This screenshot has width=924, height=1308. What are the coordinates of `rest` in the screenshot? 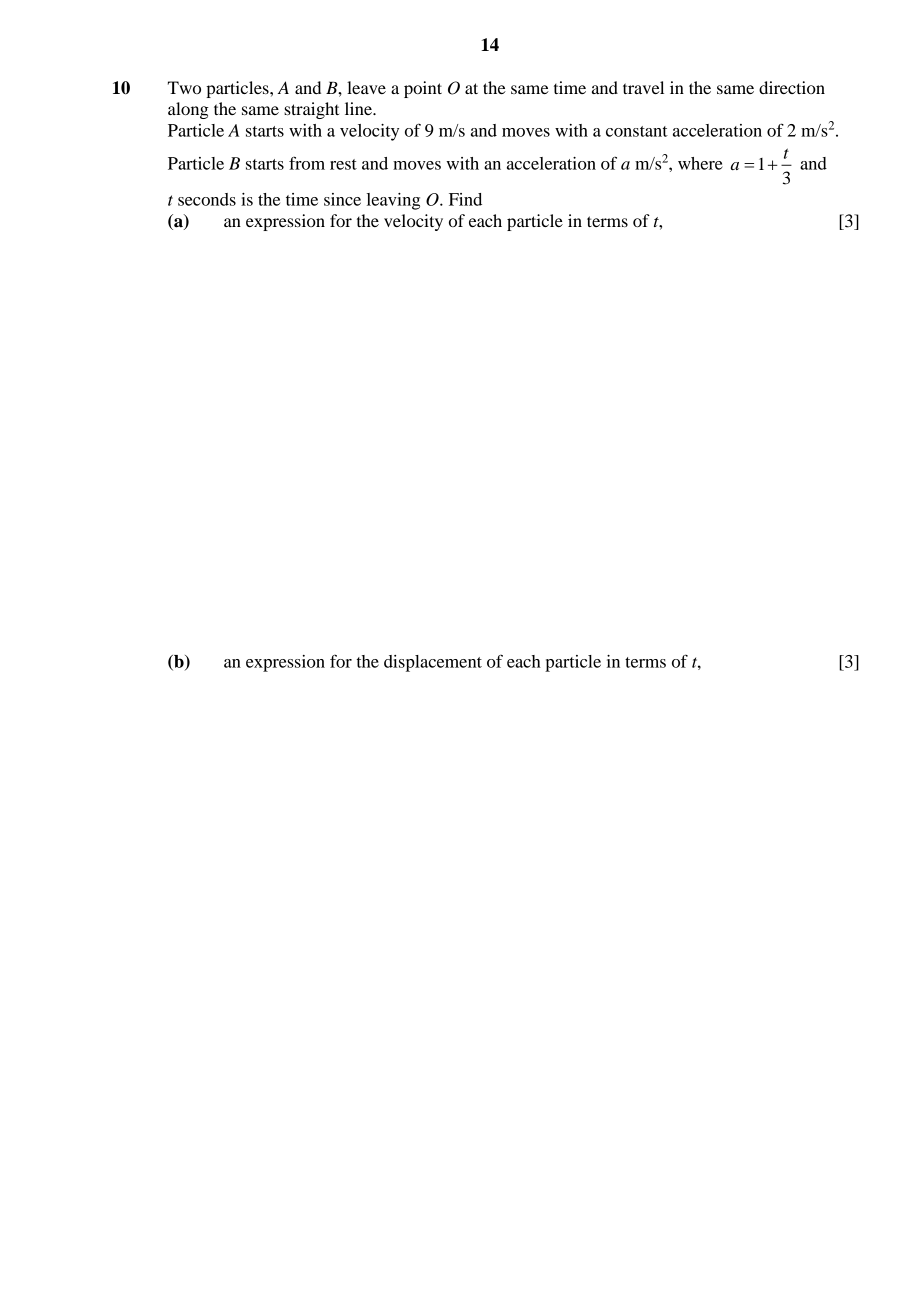 It's located at (343, 164).
